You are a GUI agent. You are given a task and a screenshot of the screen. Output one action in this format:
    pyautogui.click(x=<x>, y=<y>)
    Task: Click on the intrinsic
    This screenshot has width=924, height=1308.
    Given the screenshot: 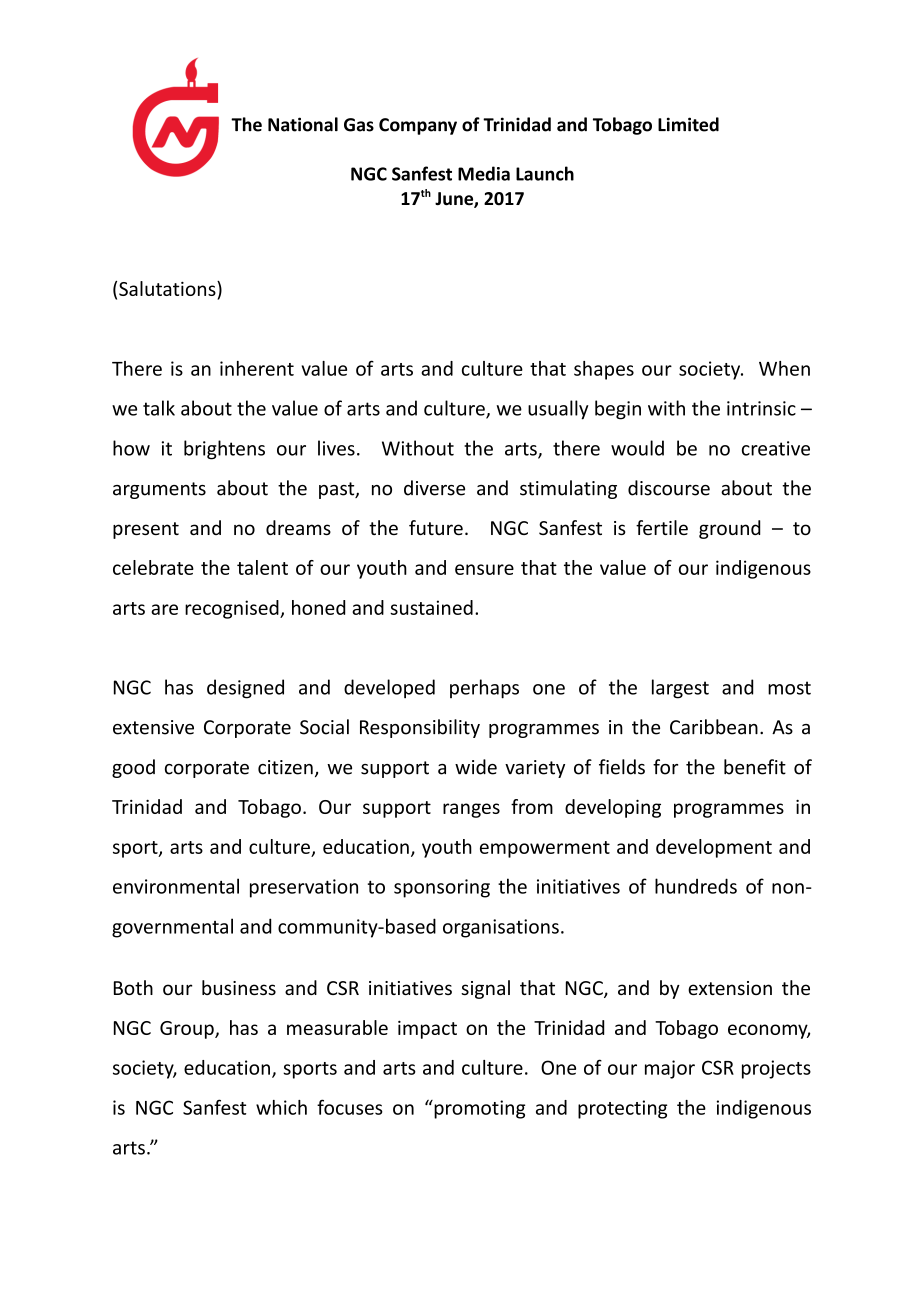 What is the action you would take?
    pyautogui.click(x=761, y=408)
